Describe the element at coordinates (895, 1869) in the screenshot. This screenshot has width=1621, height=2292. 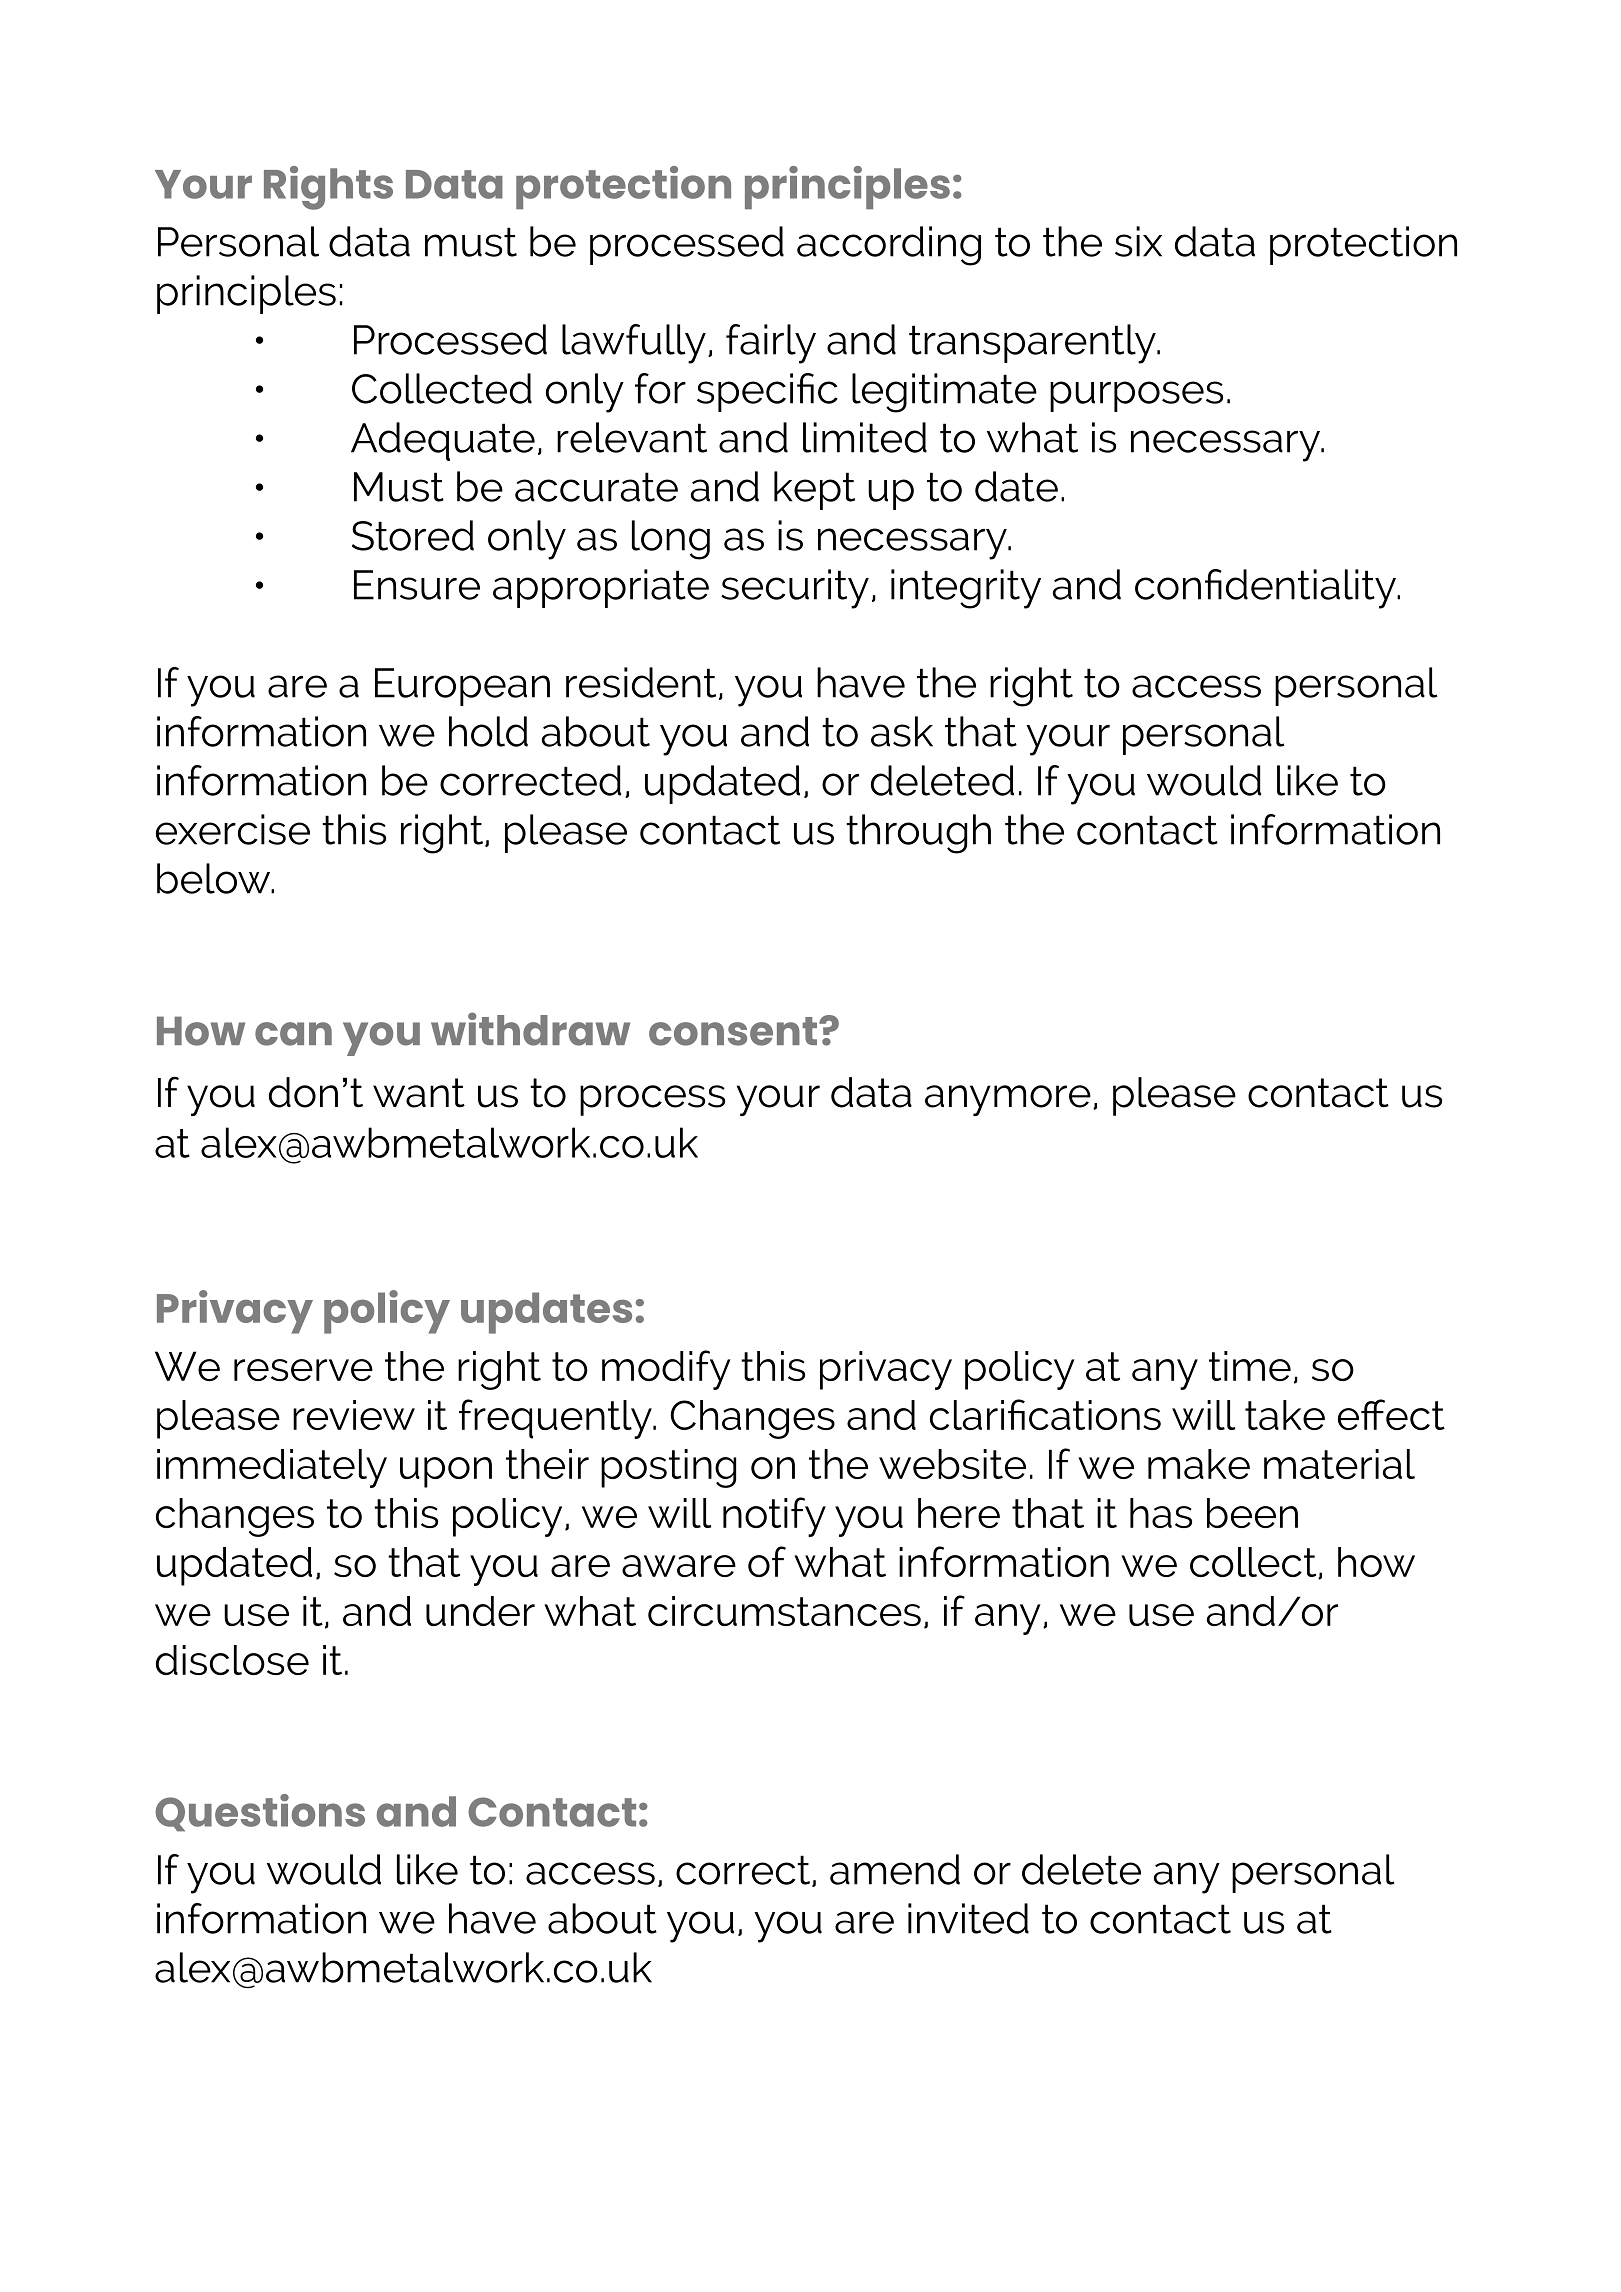
I see `amend` at that location.
